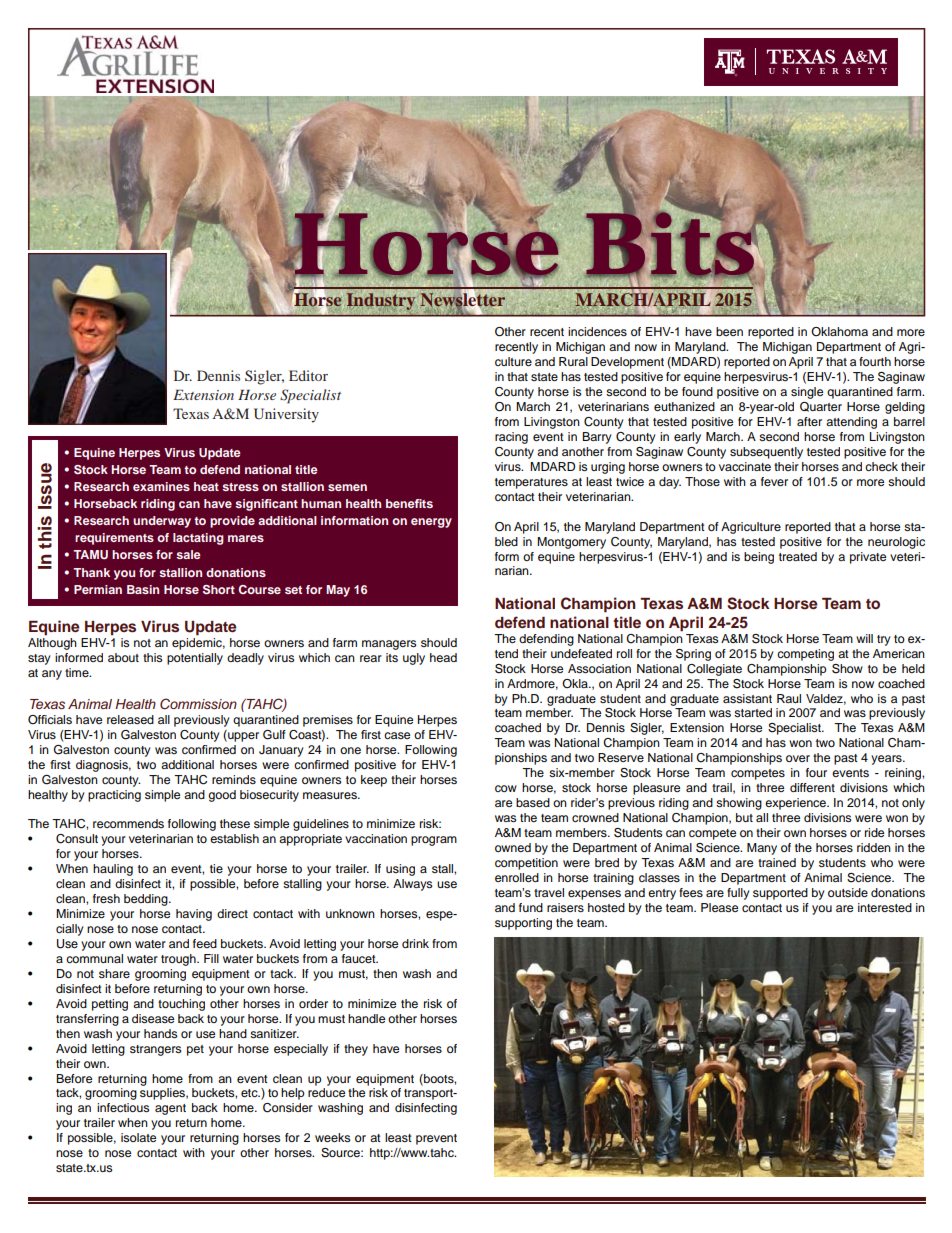 The width and height of the screenshot is (952, 1233). What do you see at coordinates (143, 589) in the screenshot?
I see `Basin` at bounding box center [143, 589].
